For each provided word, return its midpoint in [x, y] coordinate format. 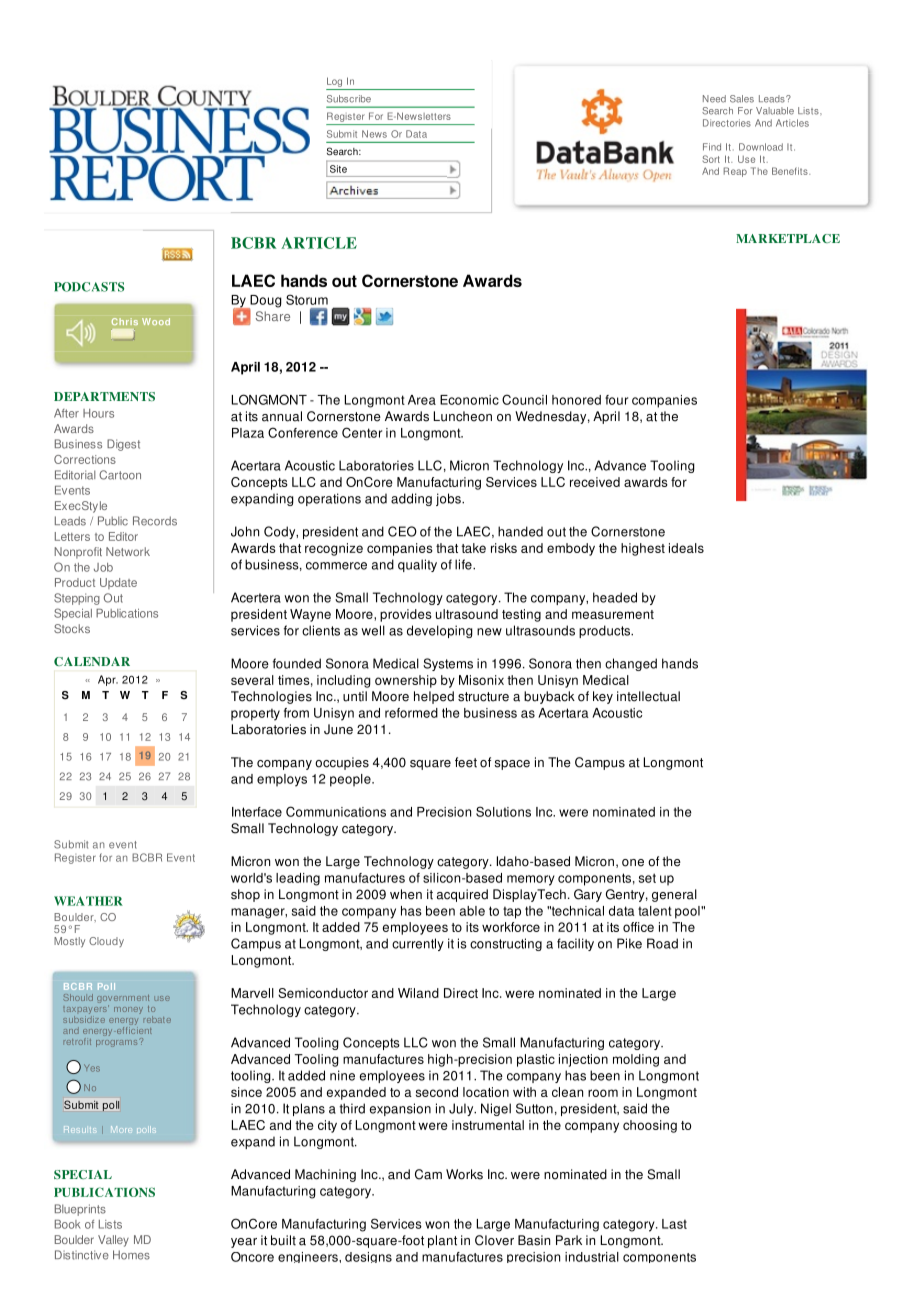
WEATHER [88, 901]
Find [712, 147]
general [674, 895]
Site [338, 169]
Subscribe [349, 99]
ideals [686, 548]
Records [155, 521]
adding [411, 499]
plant [442, 1241]
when [406, 894]
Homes [131, 1255]
